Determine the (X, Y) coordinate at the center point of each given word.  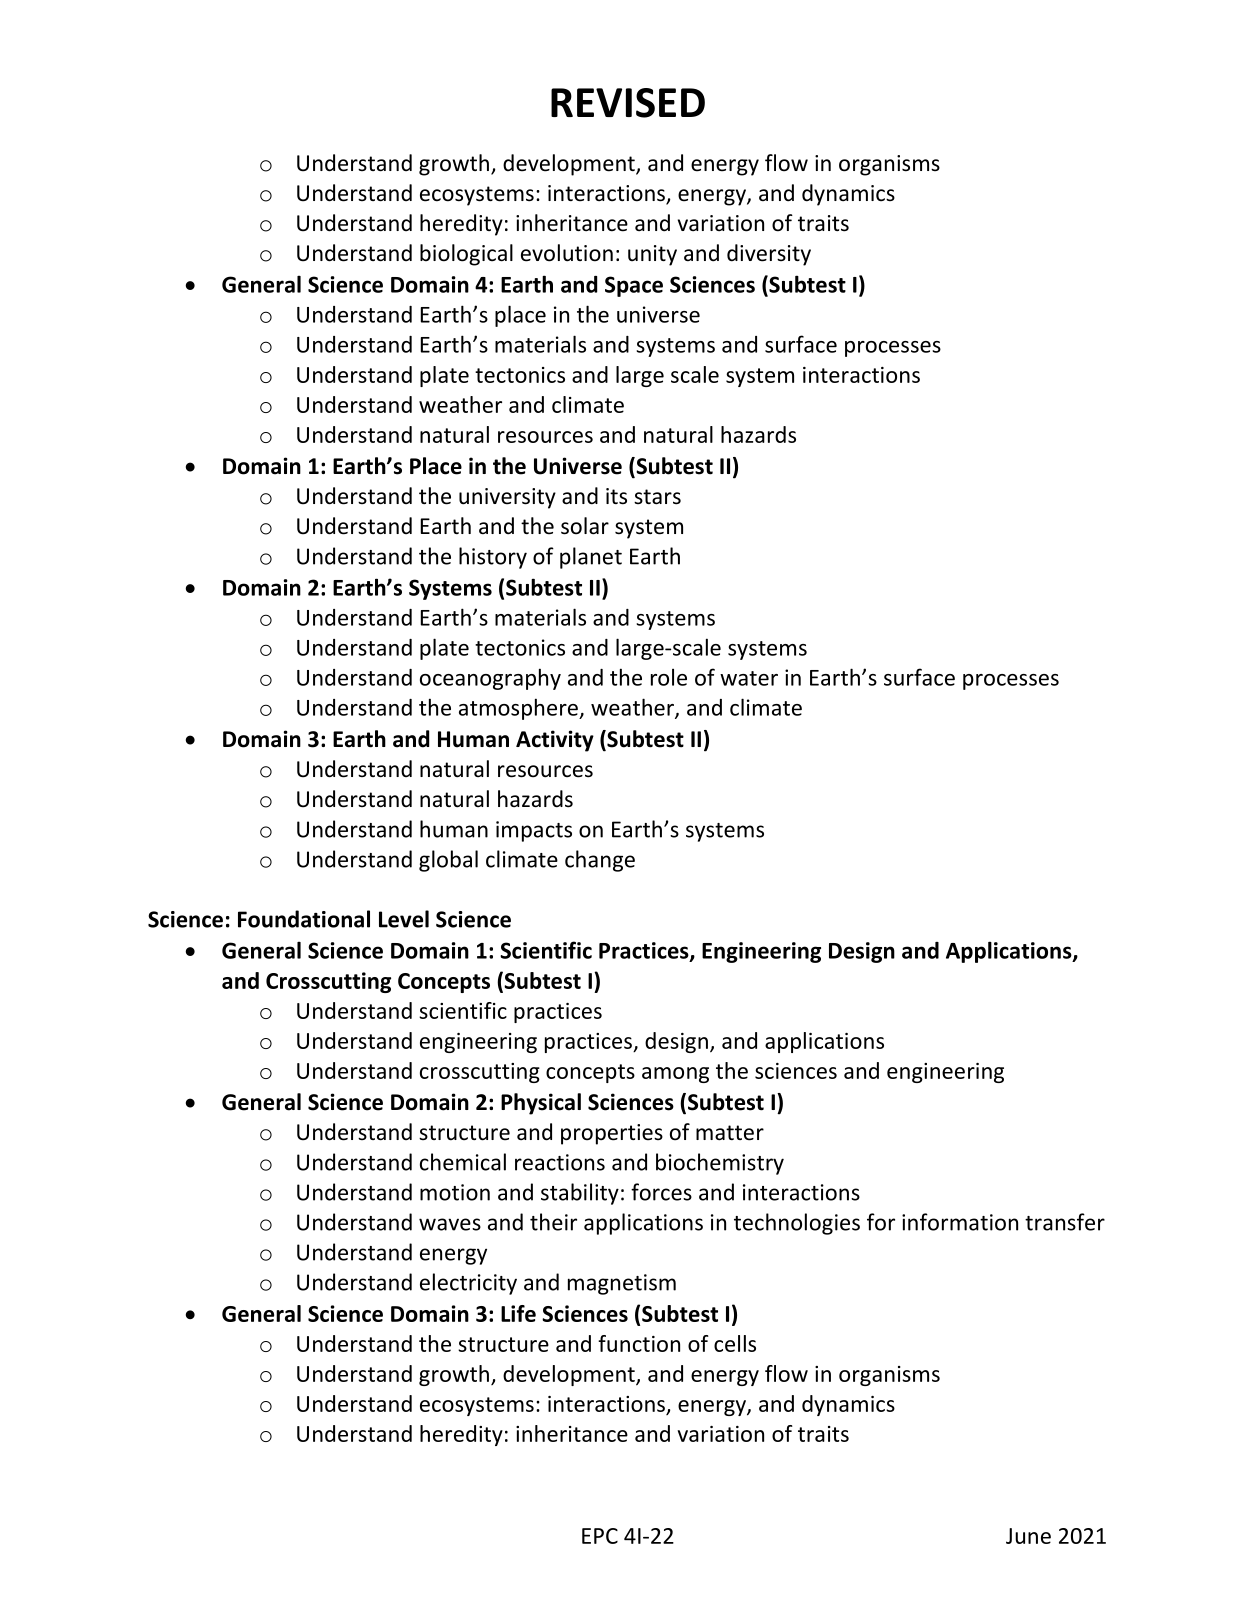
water (749, 678)
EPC (600, 1536)
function (639, 1343)
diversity (769, 255)
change (600, 861)
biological (466, 255)
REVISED (628, 103)
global (448, 861)
